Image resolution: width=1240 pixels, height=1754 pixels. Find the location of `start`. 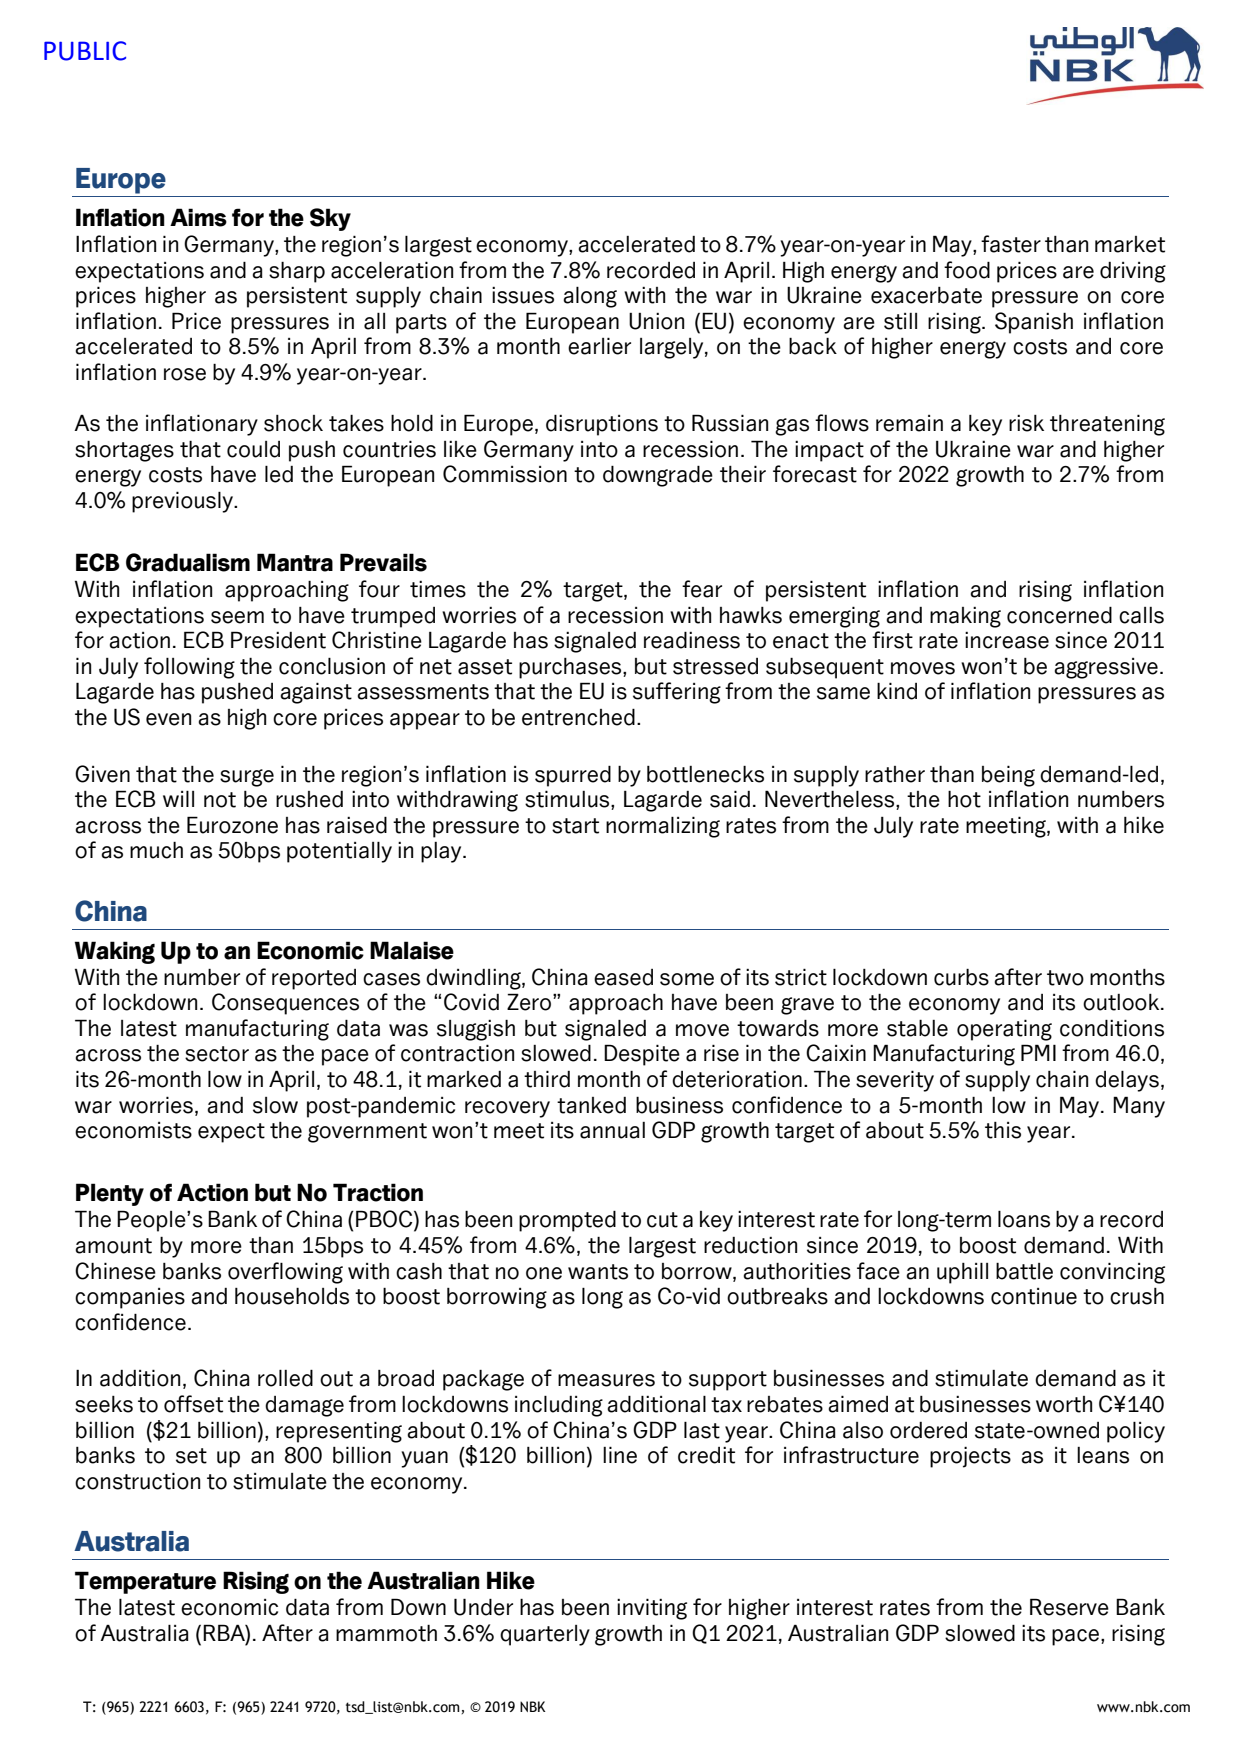

start is located at coordinates (575, 826).
